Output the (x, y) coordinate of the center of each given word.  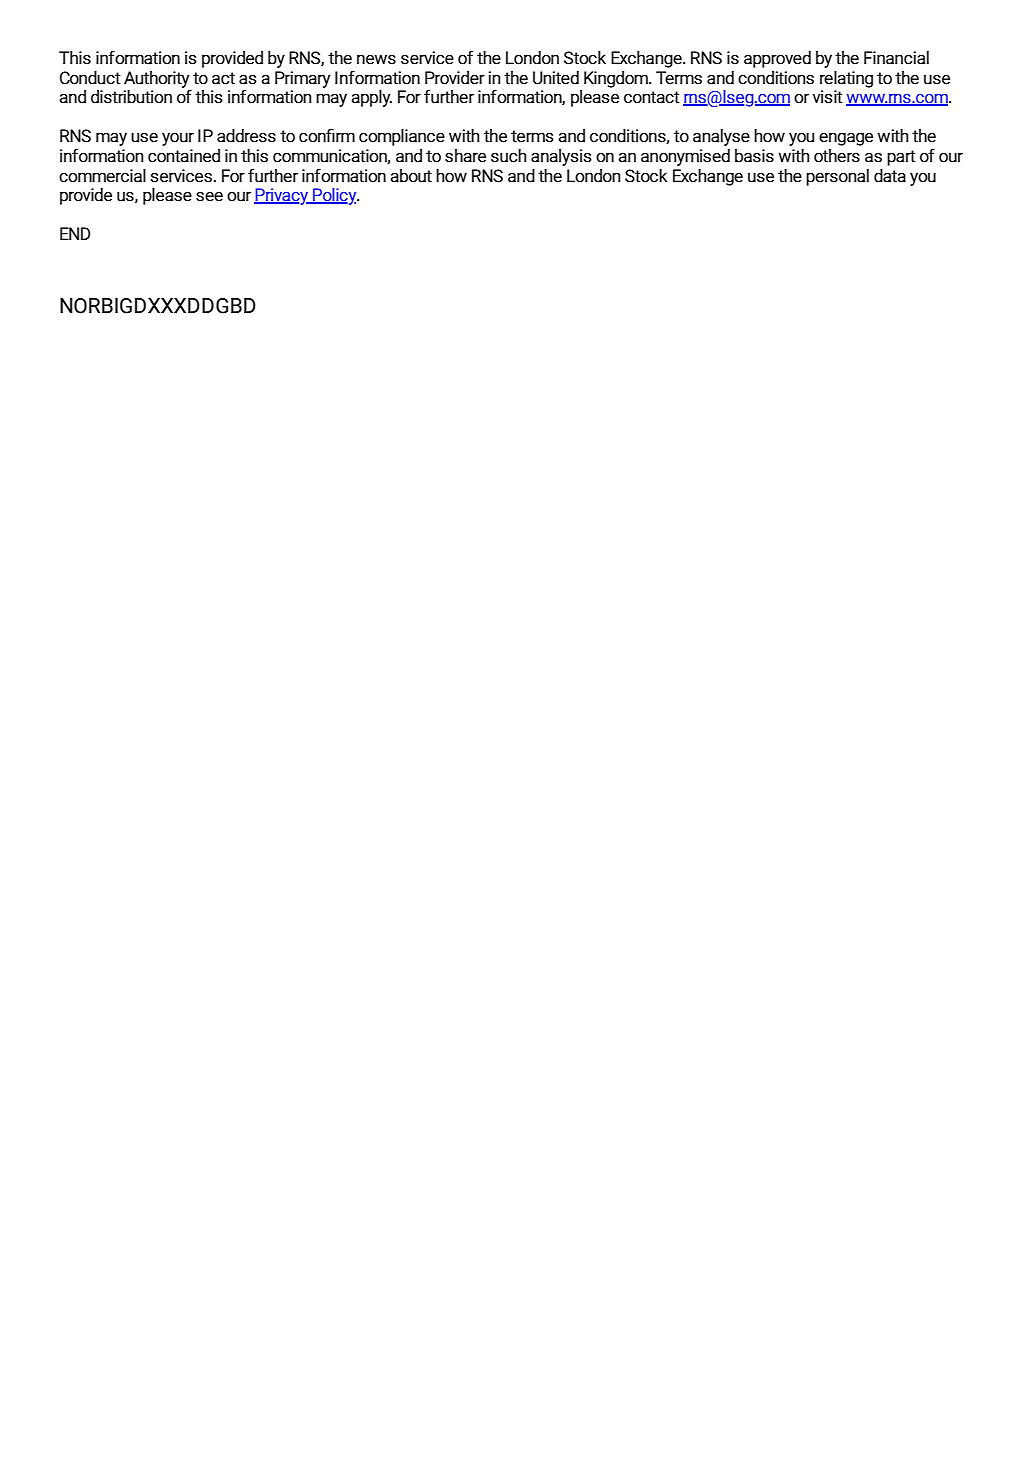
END (75, 233)
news (376, 59)
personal (837, 177)
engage (846, 139)
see (209, 196)
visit (827, 97)
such (509, 156)
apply (372, 98)
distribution (131, 97)
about (411, 176)
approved (777, 59)
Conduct (90, 78)
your (178, 139)
